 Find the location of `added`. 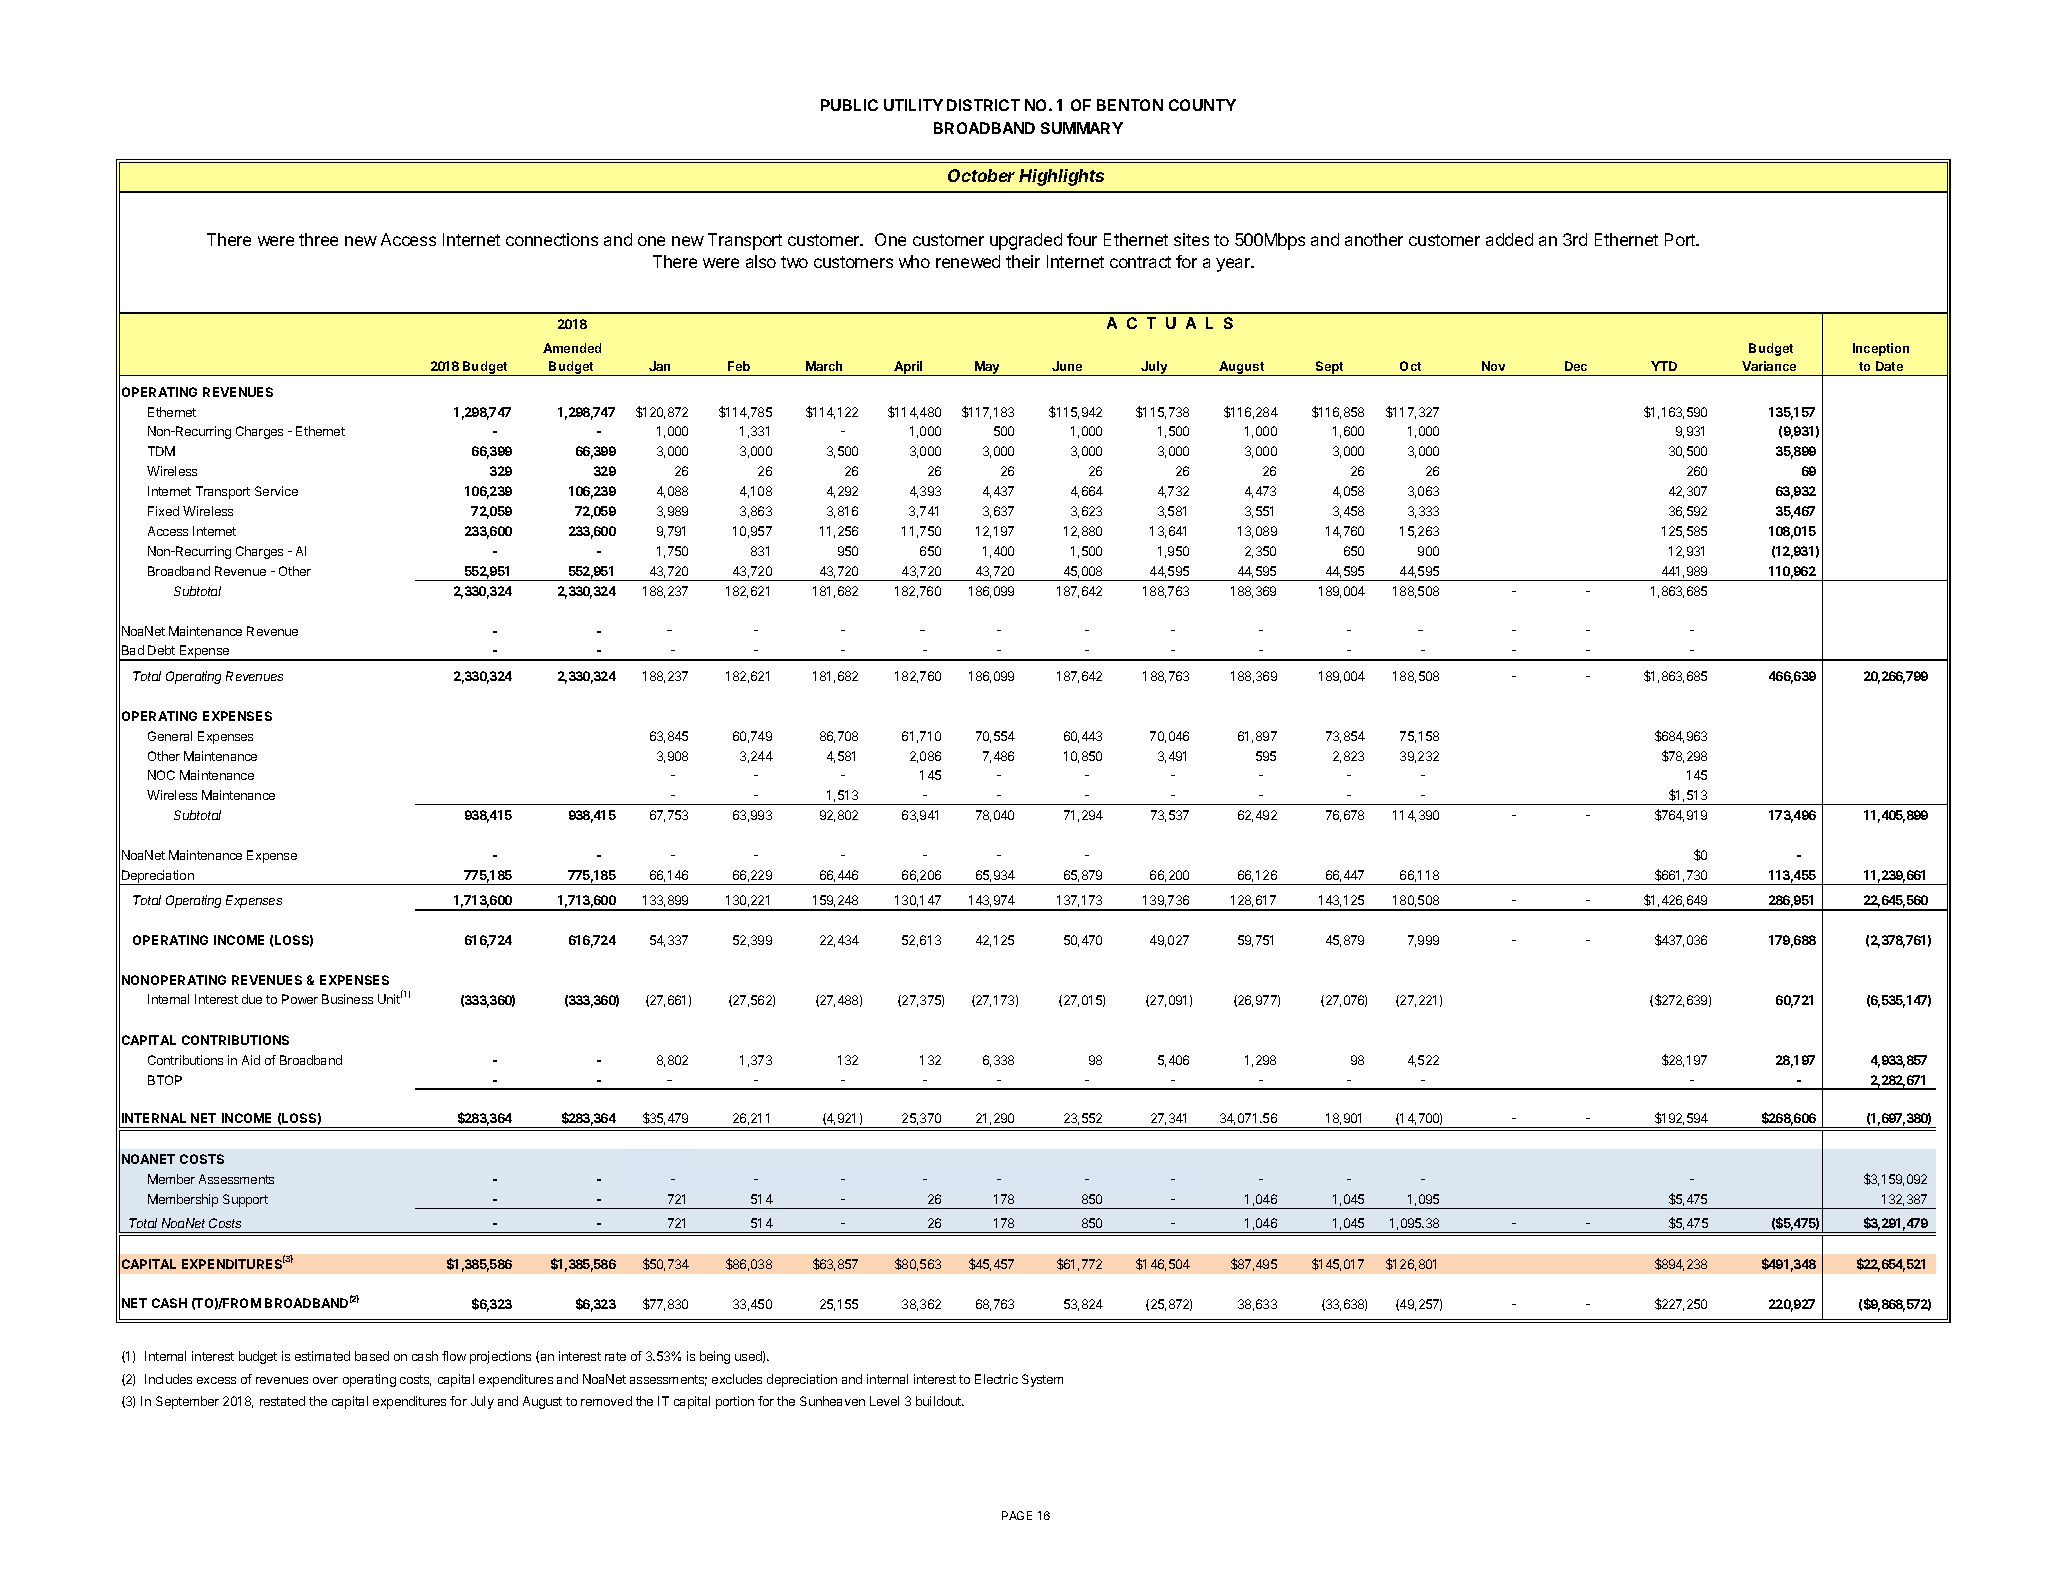

added is located at coordinates (1509, 239).
